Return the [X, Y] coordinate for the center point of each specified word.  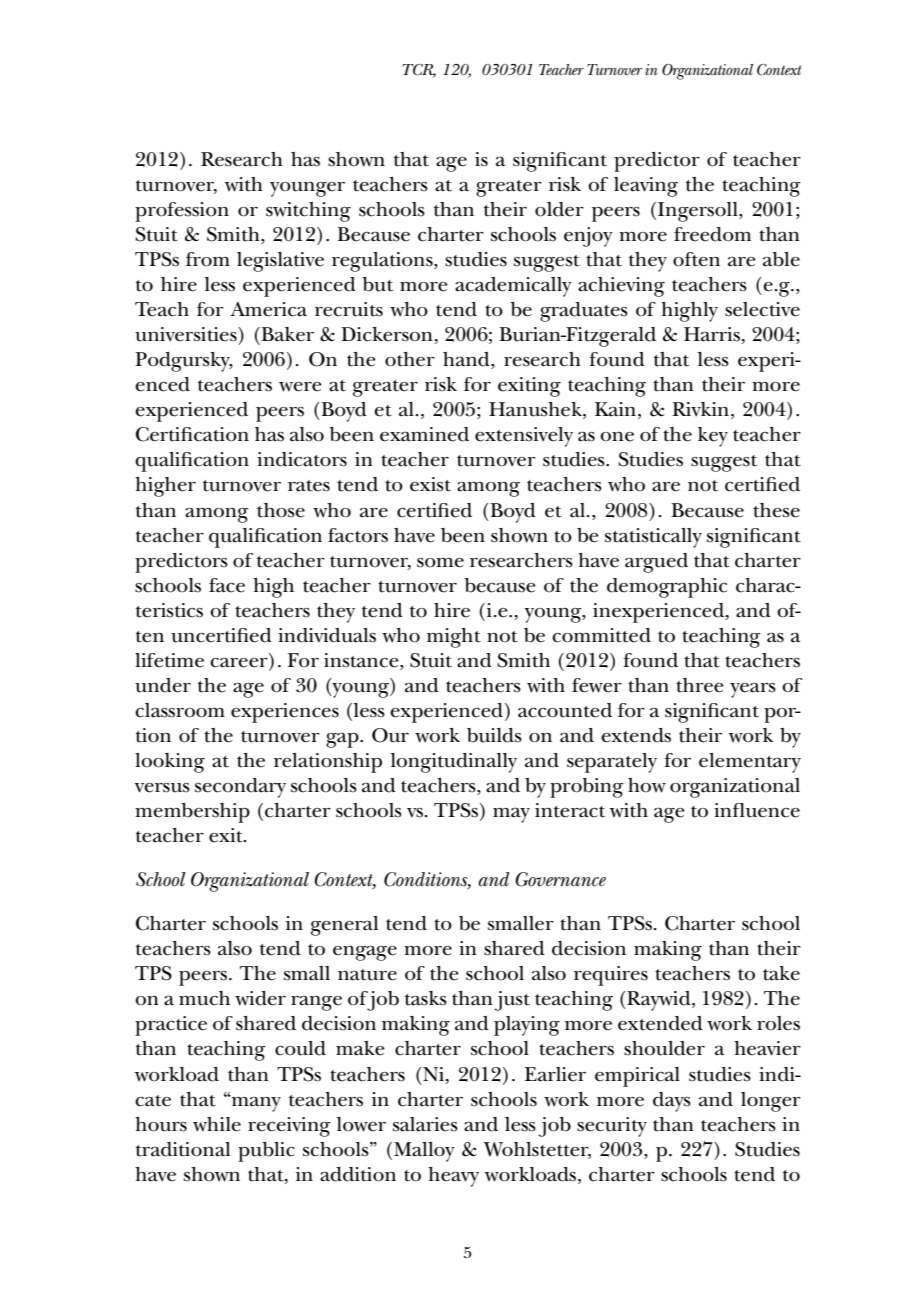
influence [757, 810]
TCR [419, 70]
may [511, 815]
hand [467, 360]
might [454, 638]
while [217, 1124]
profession [182, 212]
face [227, 585]
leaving [646, 187]
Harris [712, 334]
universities [187, 334]
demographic [667, 588]
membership [192, 813]
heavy [453, 1177]
